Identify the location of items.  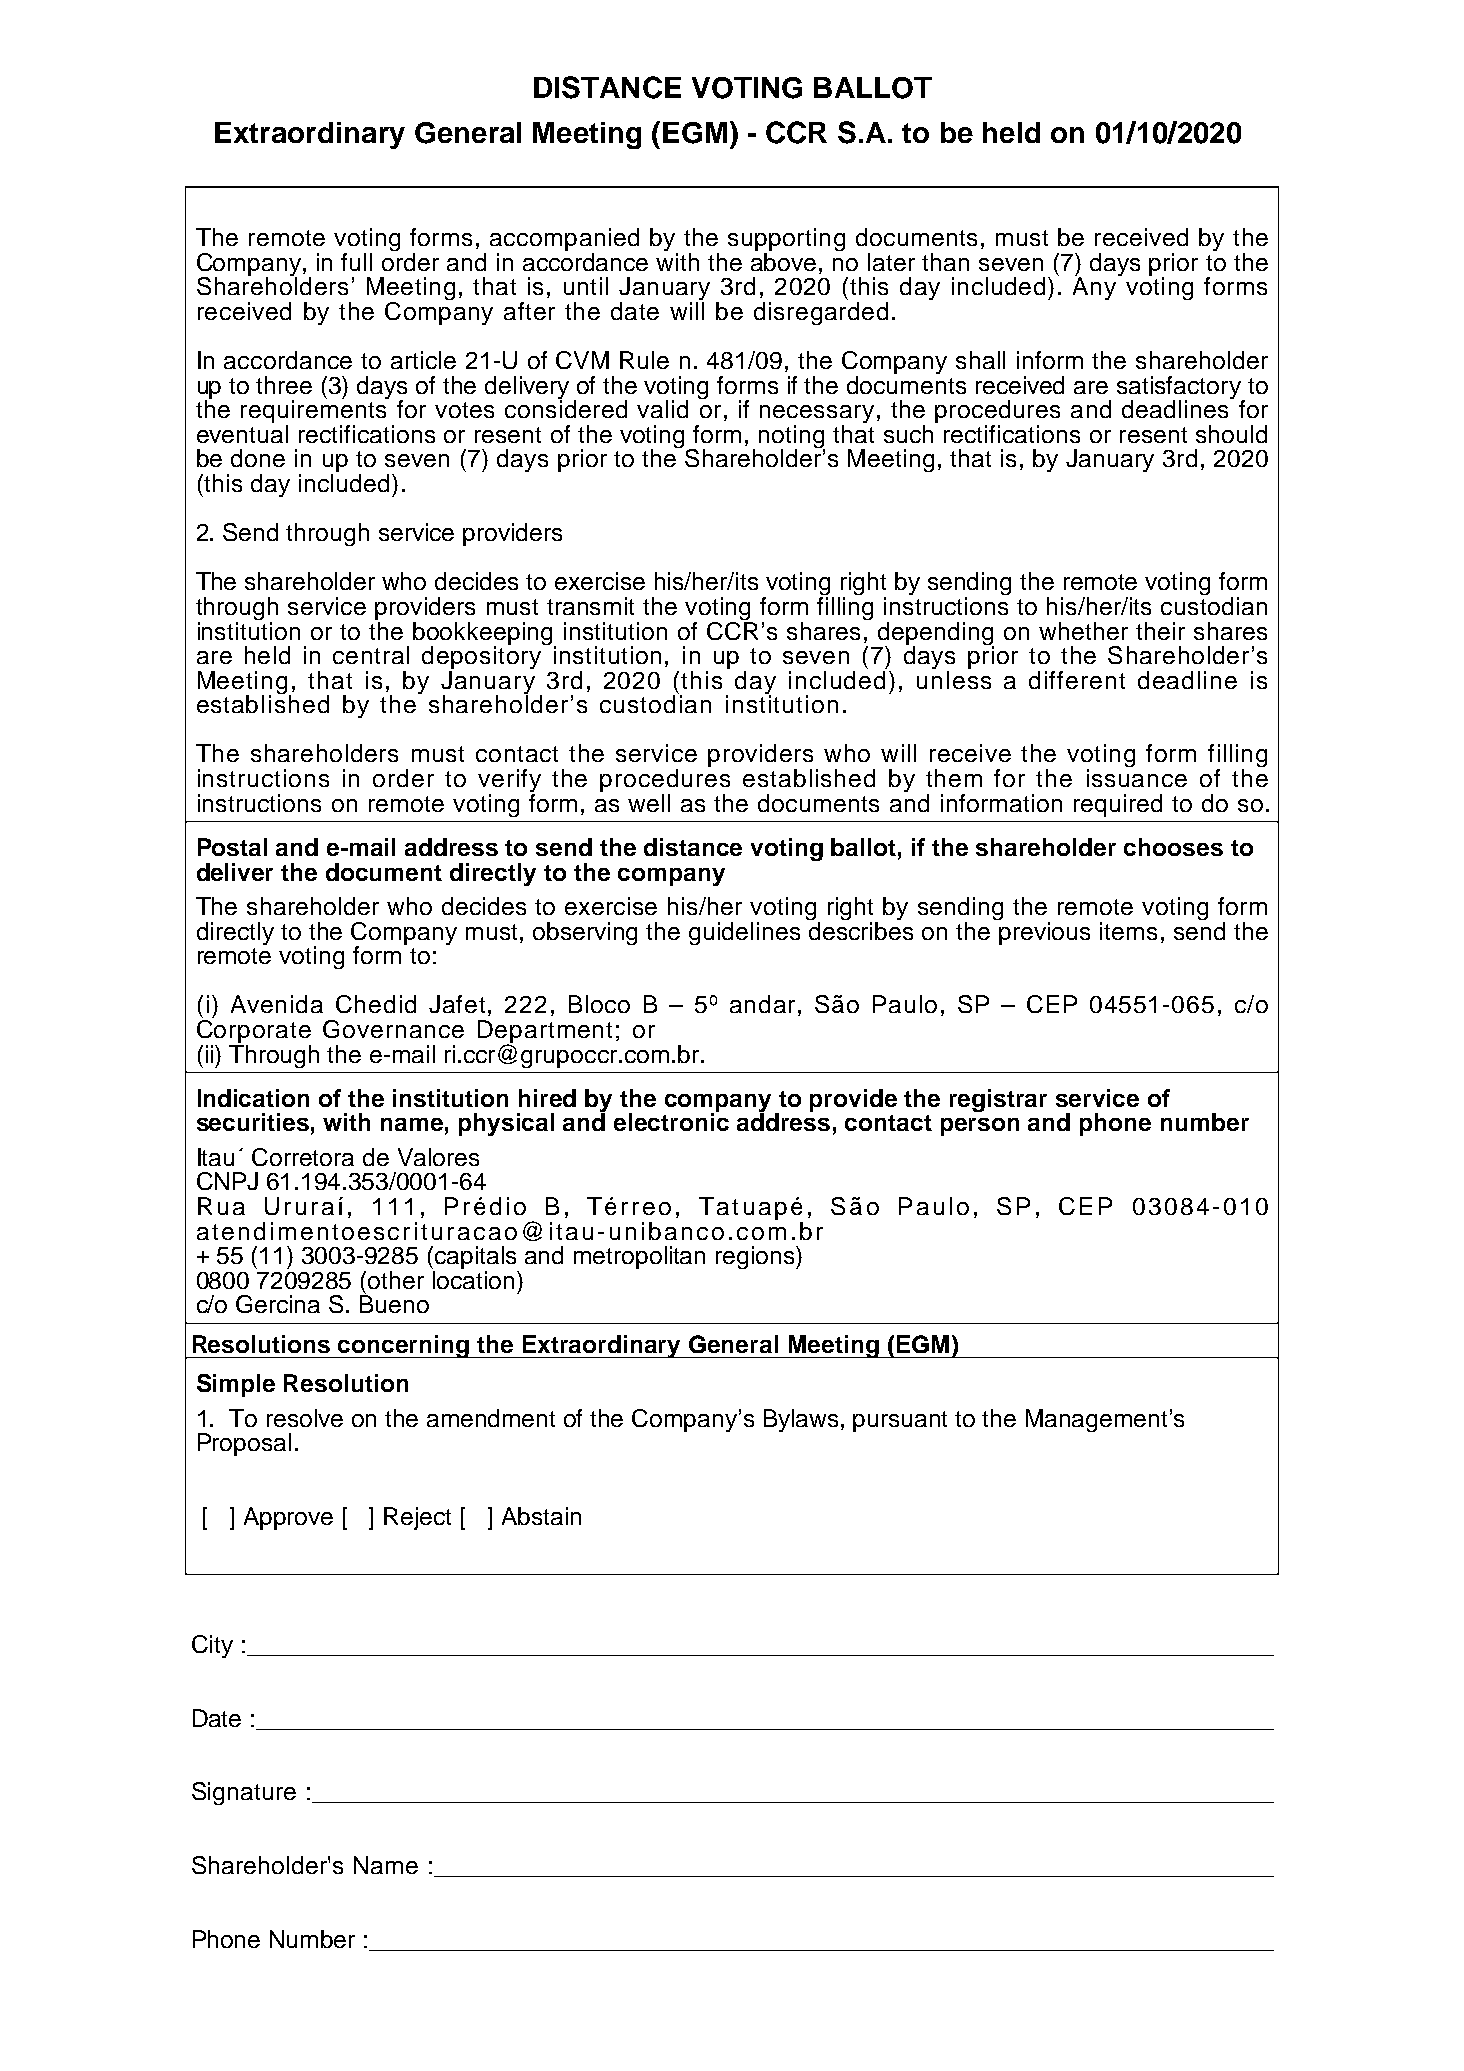
(1128, 931).
